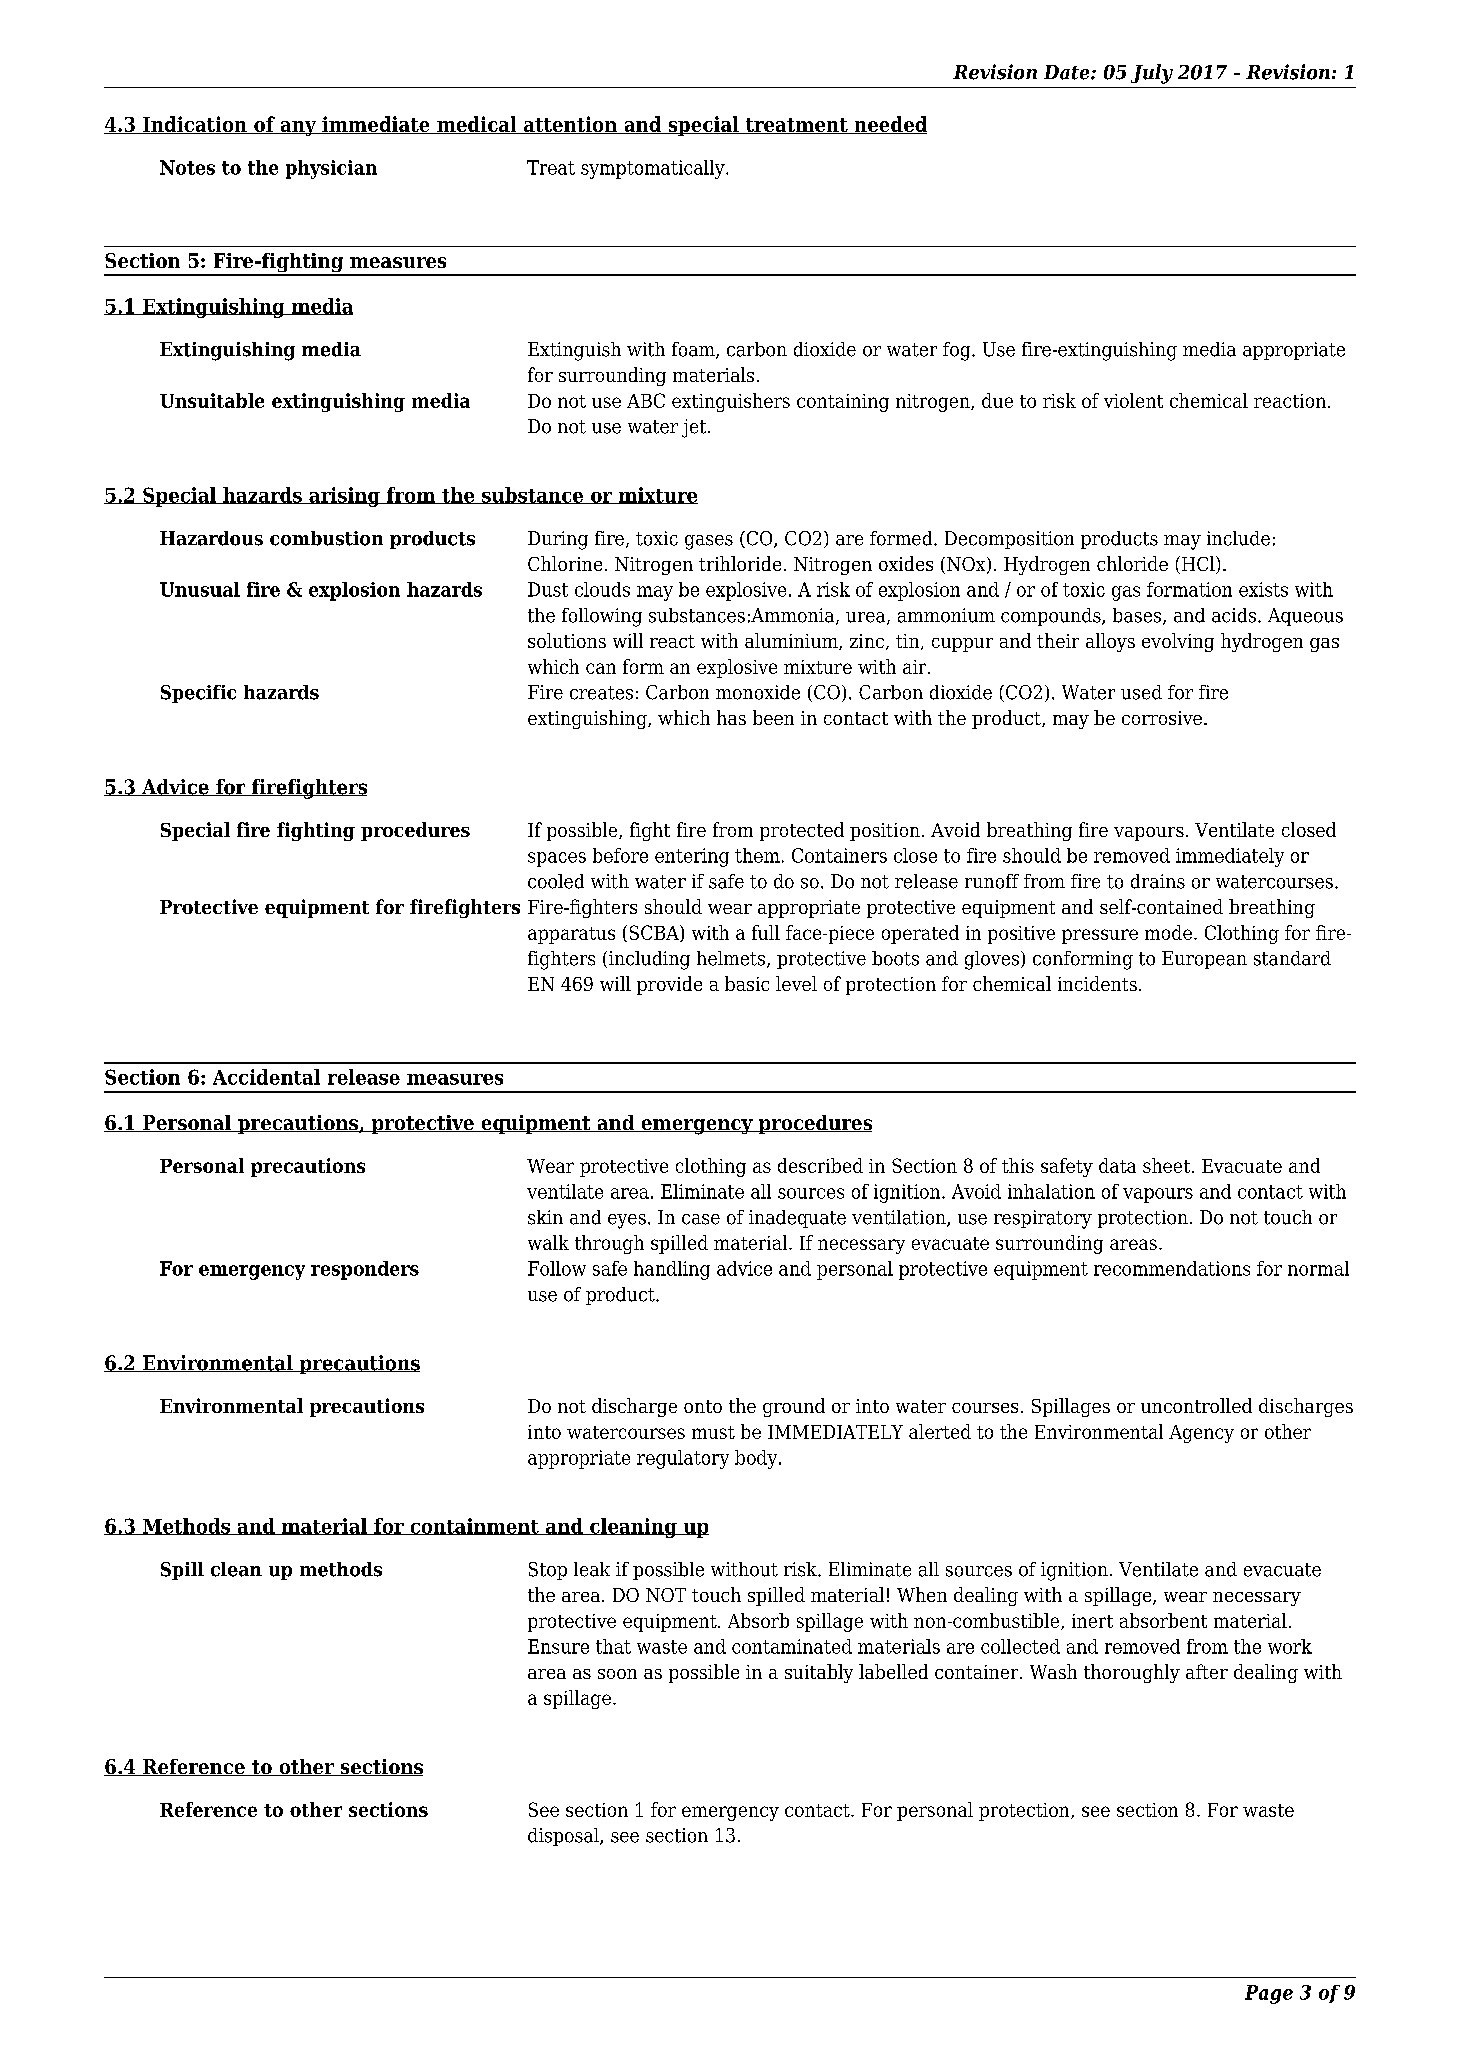 This document has width=1460, height=2065. What do you see at coordinates (889, 125) in the document?
I see `needed` at bounding box center [889, 125].
